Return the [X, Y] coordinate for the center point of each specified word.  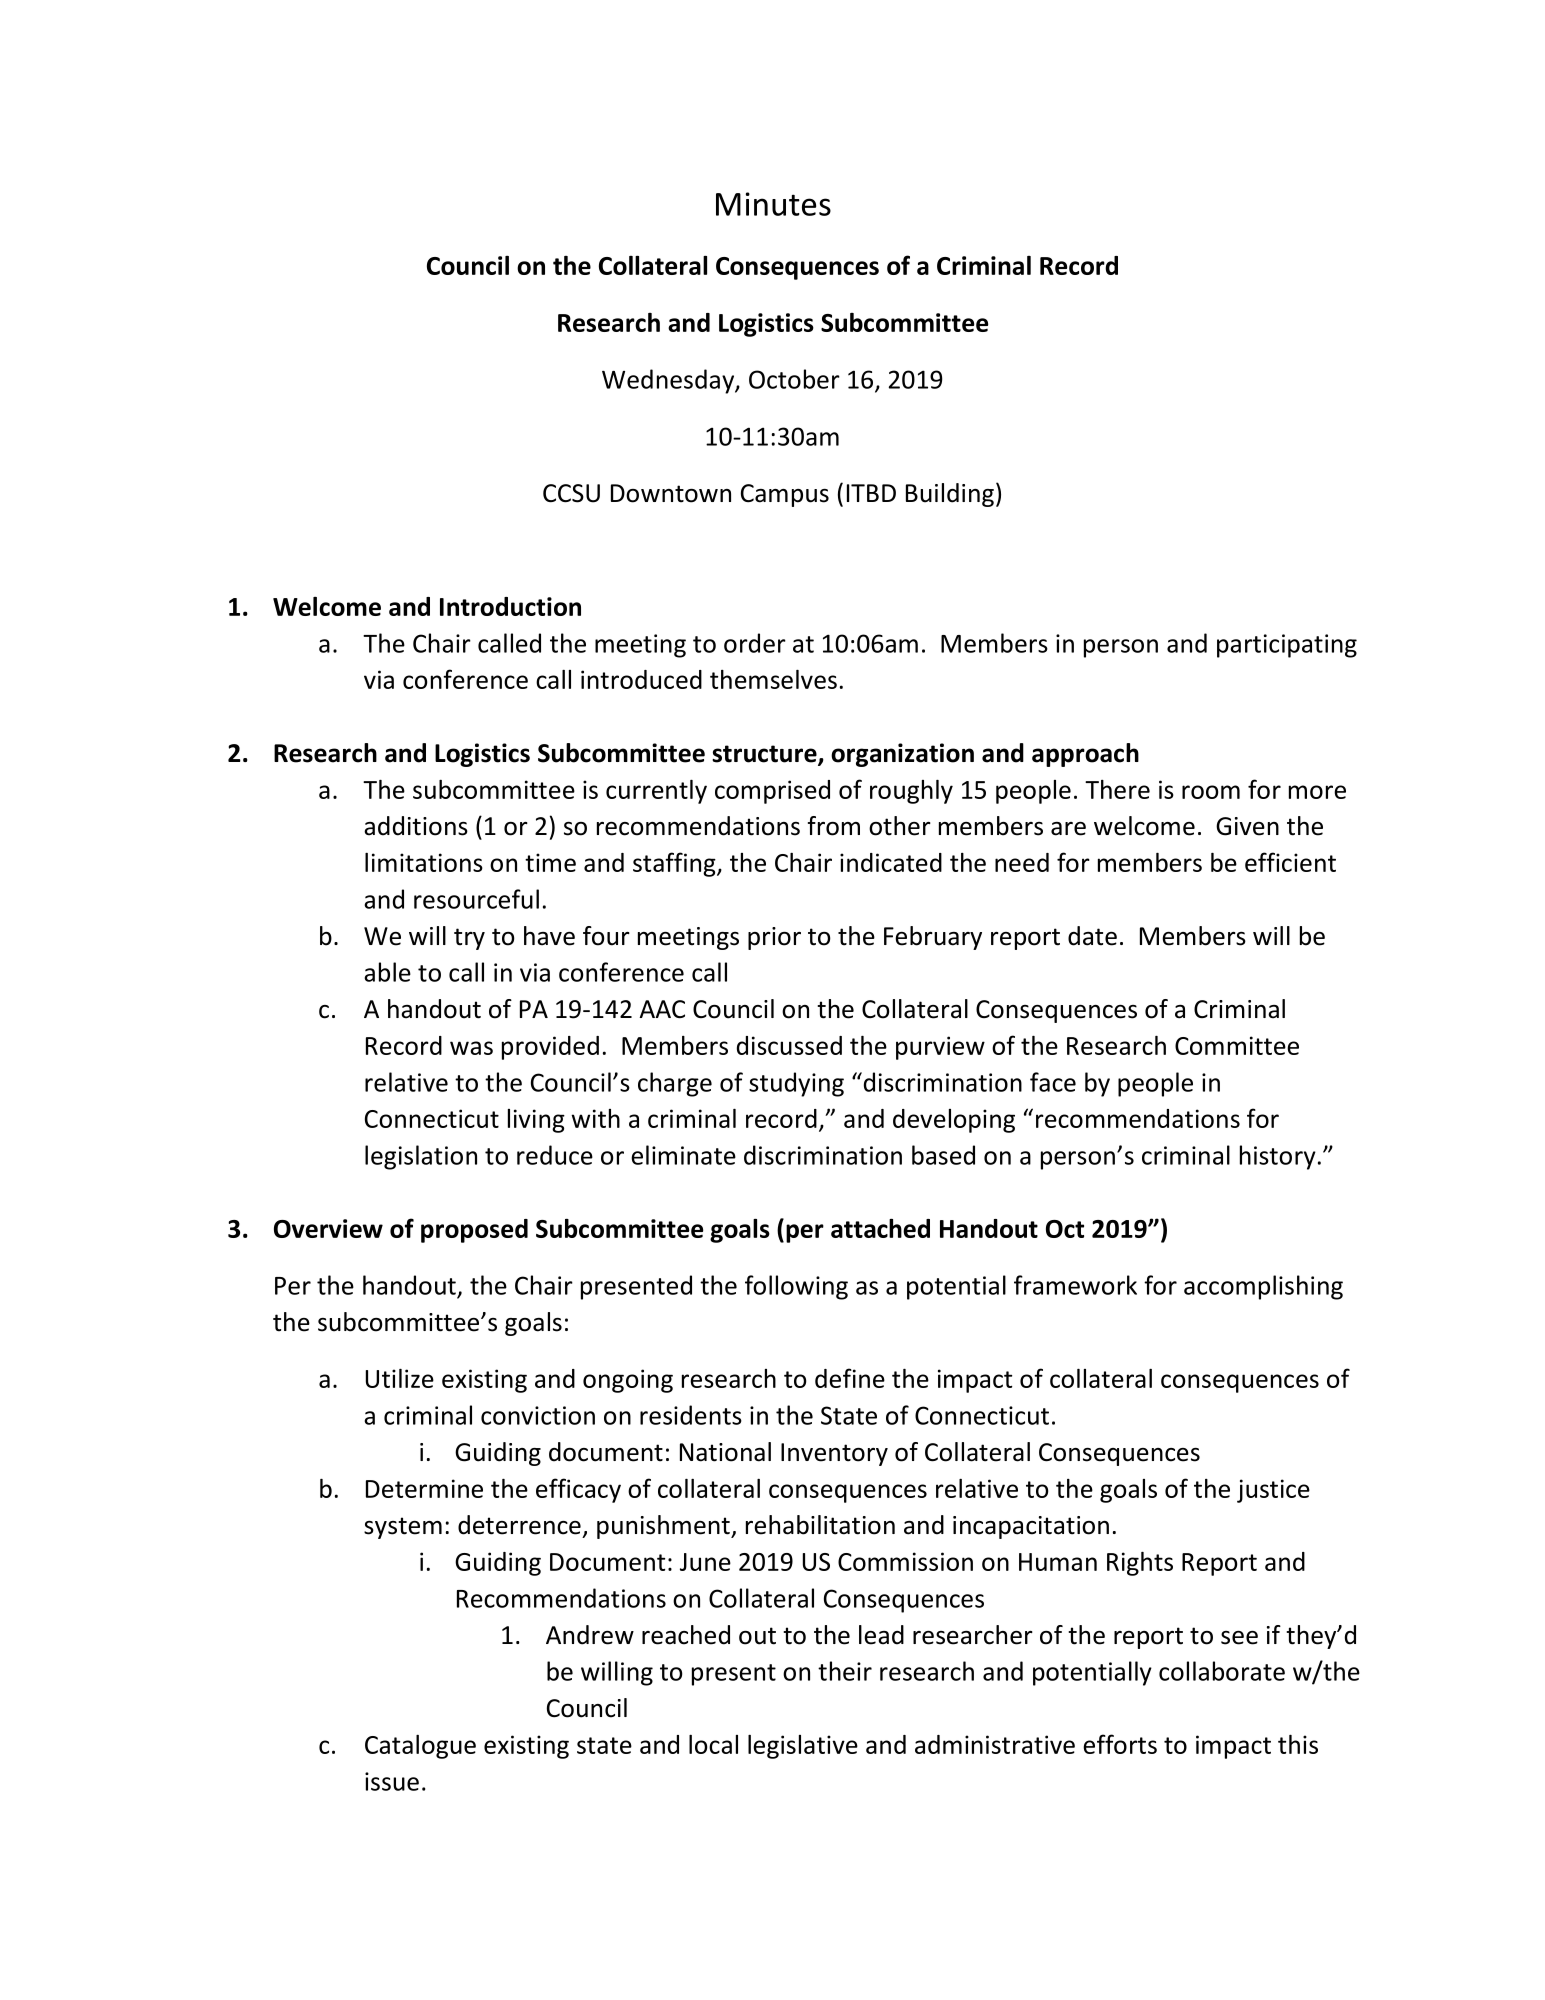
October [794, 379]
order [755, 643]
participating [1287, 646]
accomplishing [1263, 1287]
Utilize [400, 1378]
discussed [789, 1045]
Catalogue [420, 1747]
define [850, 1378]
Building [950, 495]
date [1092, 936]
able [387, 972]
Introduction [510, 606]
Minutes [773, 204]
